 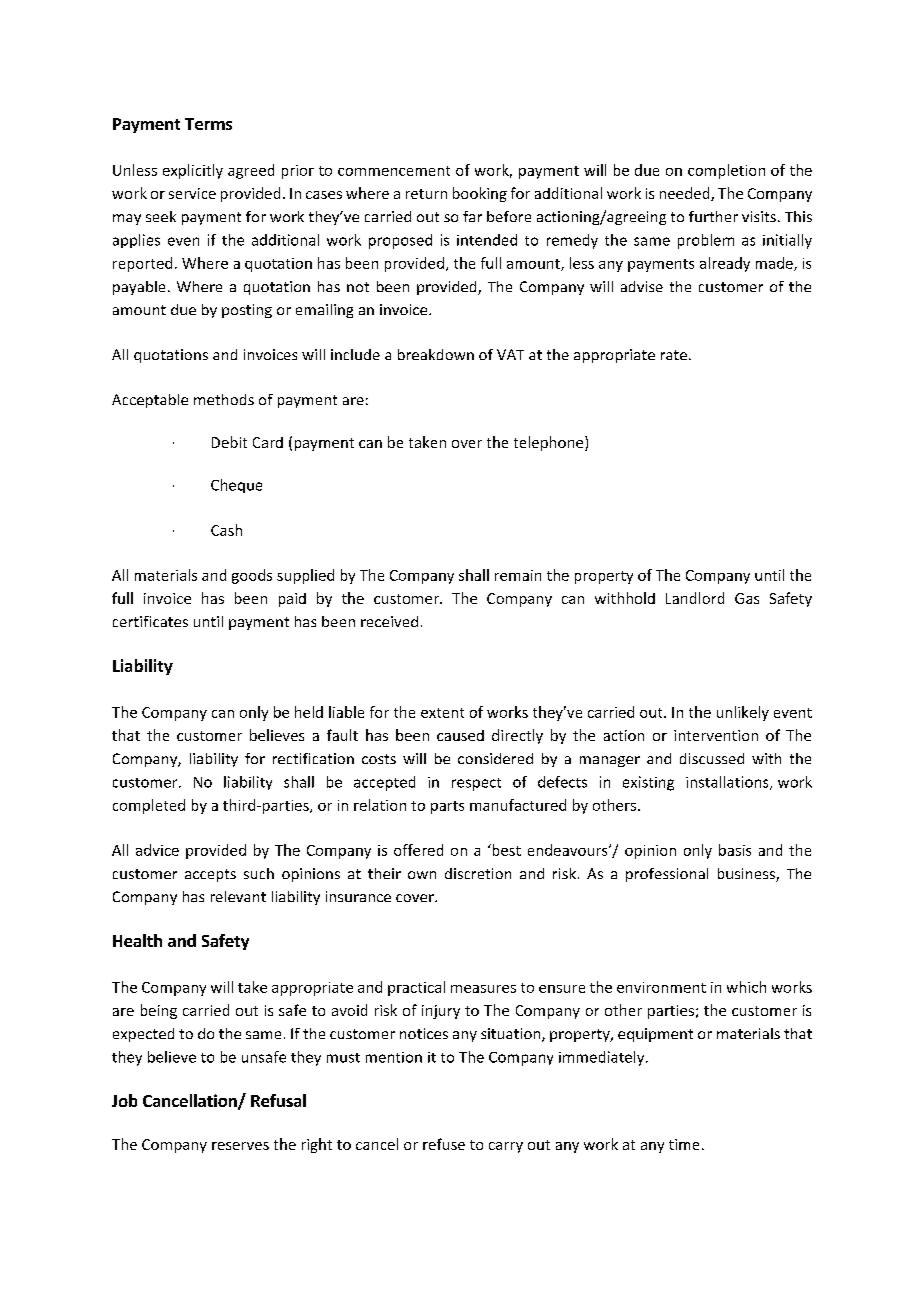 I want to click on reserves, so click(x=240, y=1146).
